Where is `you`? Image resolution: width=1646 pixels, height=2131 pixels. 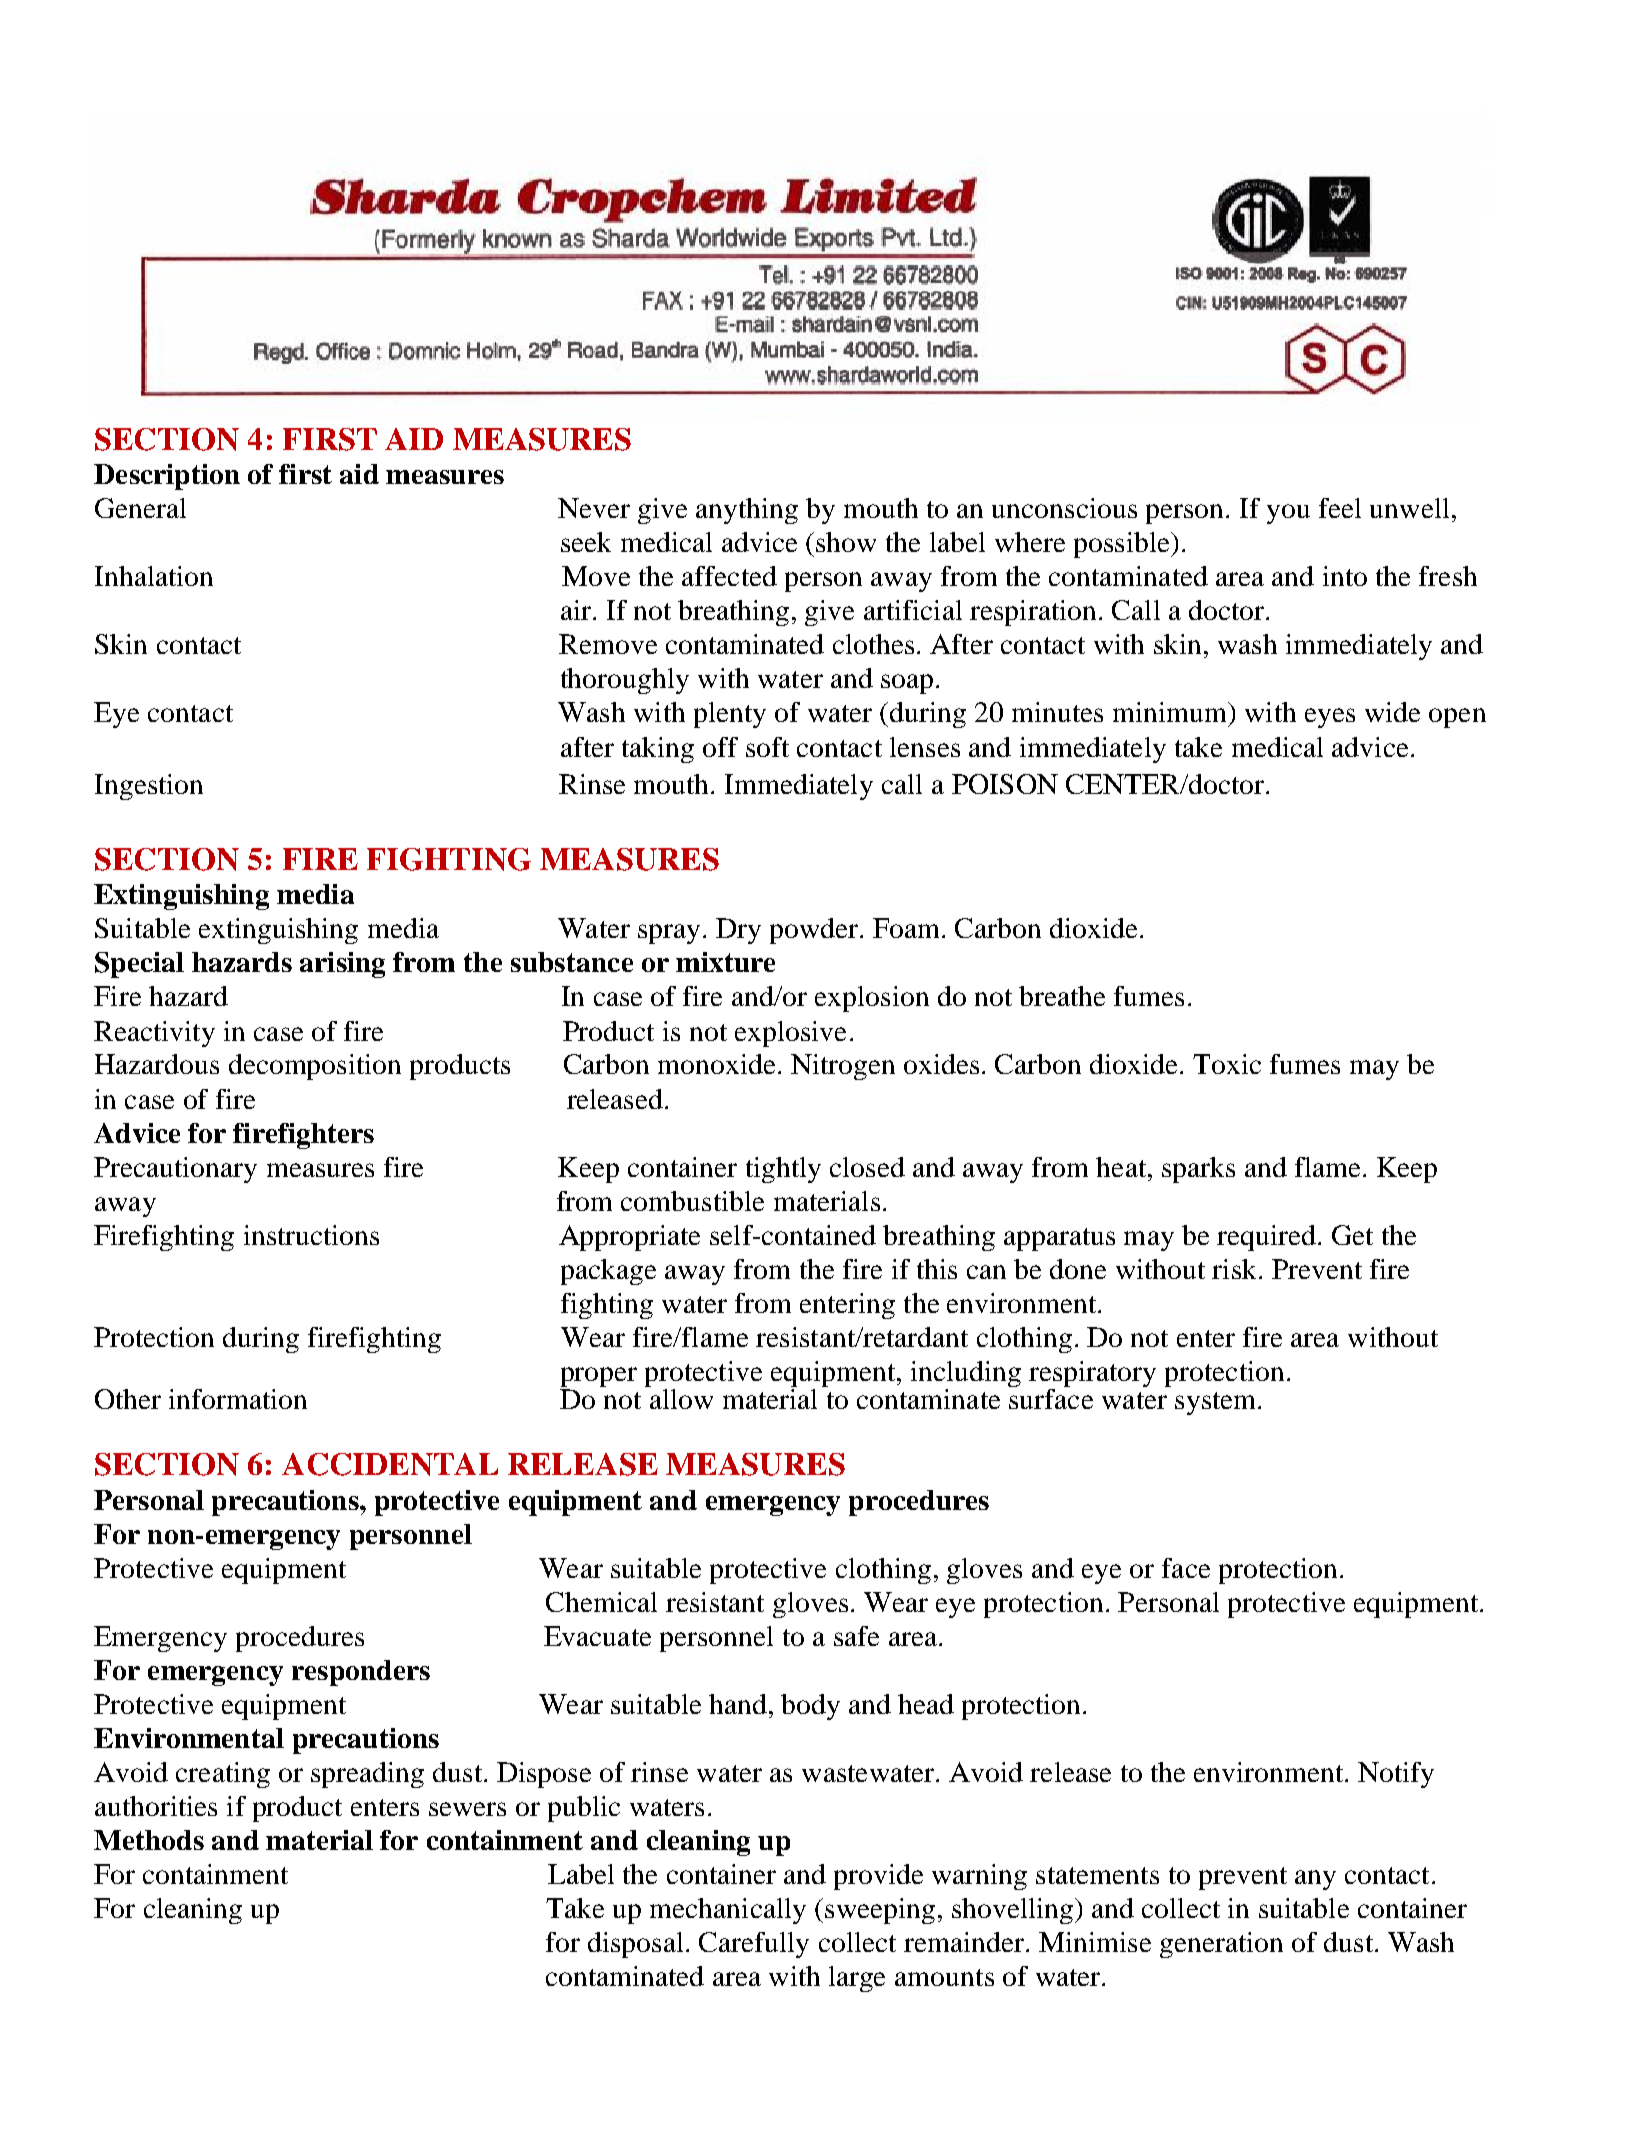
you is located at coordinates (1288, 514).
